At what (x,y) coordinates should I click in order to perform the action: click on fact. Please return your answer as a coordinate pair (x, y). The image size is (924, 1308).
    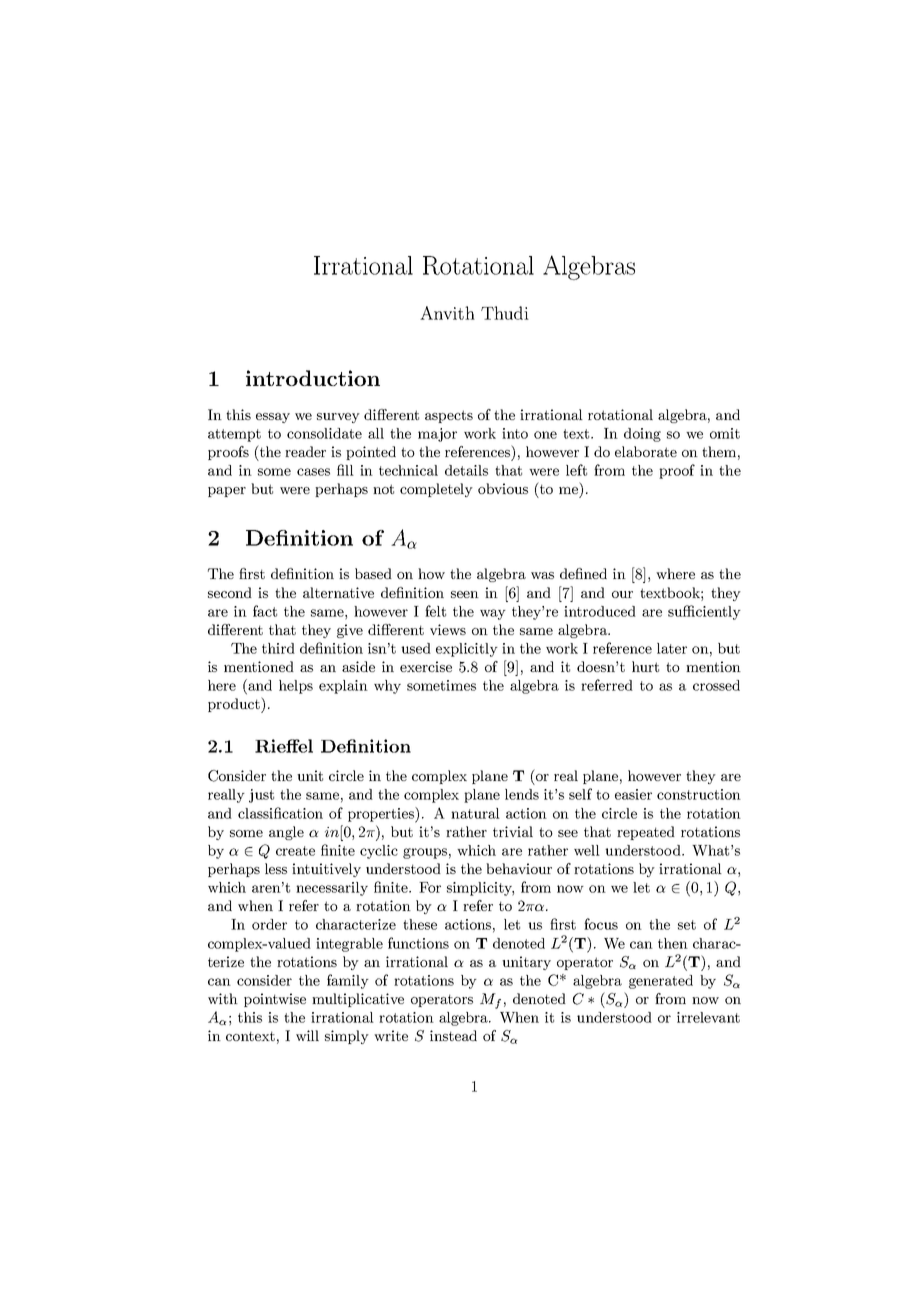
    Looking at the image, I should click on (265, 611).
